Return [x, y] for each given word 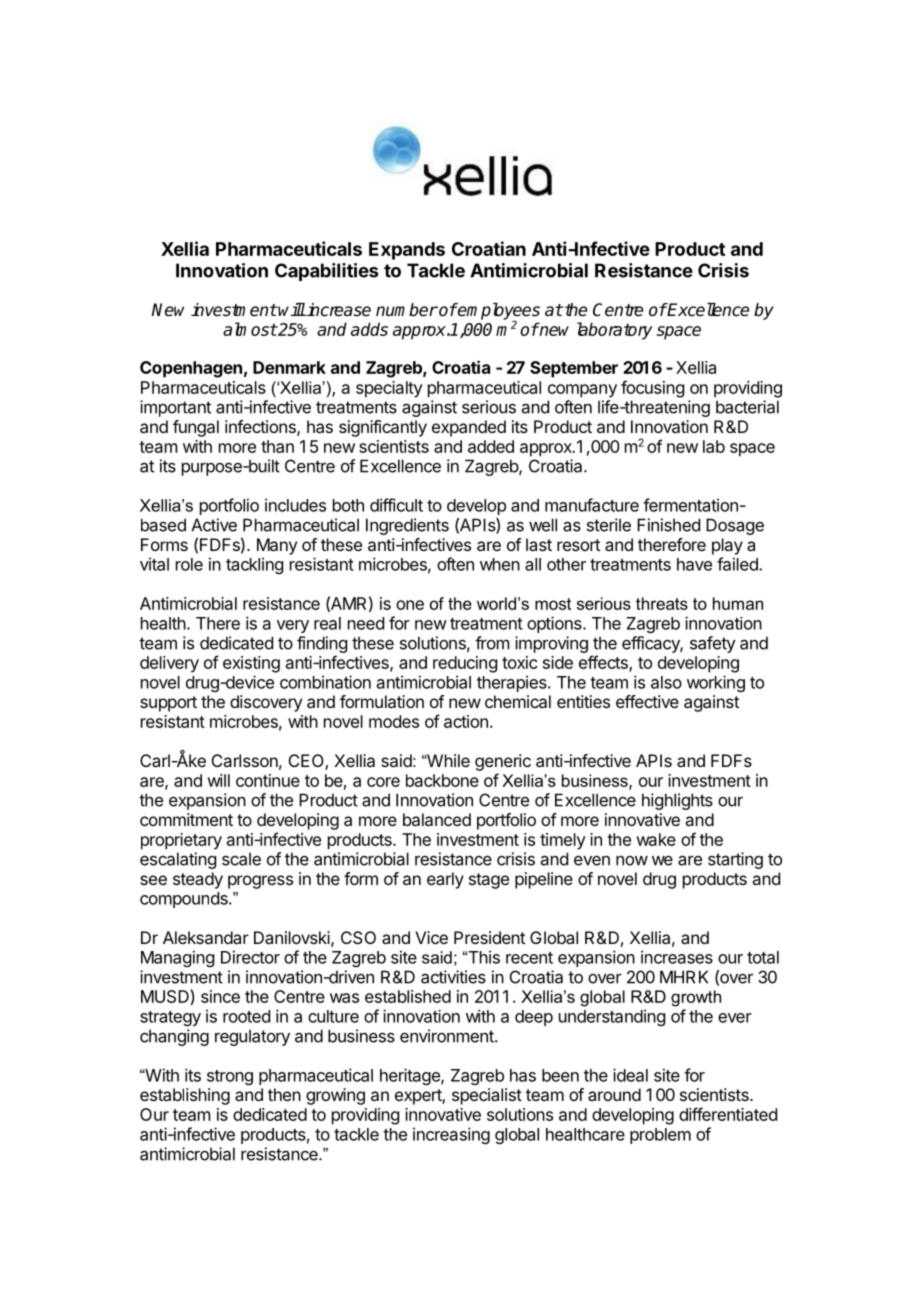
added [491, 446]
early [445, 880]
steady [198, 880]
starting [735, 860]
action [466, 721]
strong [230, 1077]
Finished [668, 525]
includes [295, 505]
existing [251, 664]
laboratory [615, 331]
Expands [407, 251]
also [666, 682]
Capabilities [326, 272]
